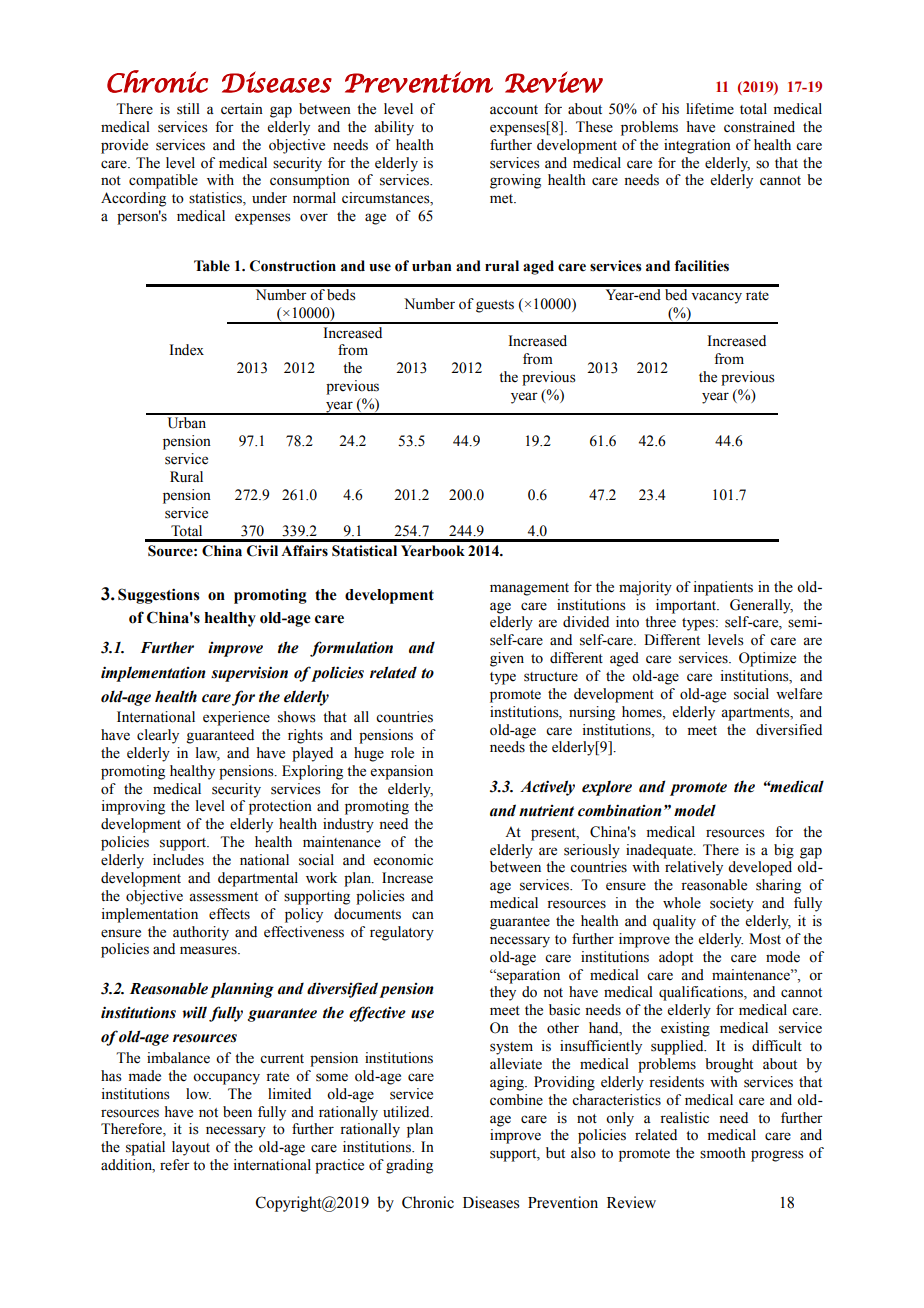  Describe the element at coordinates (191, 1148) in the document. I see `layout` at that location.
